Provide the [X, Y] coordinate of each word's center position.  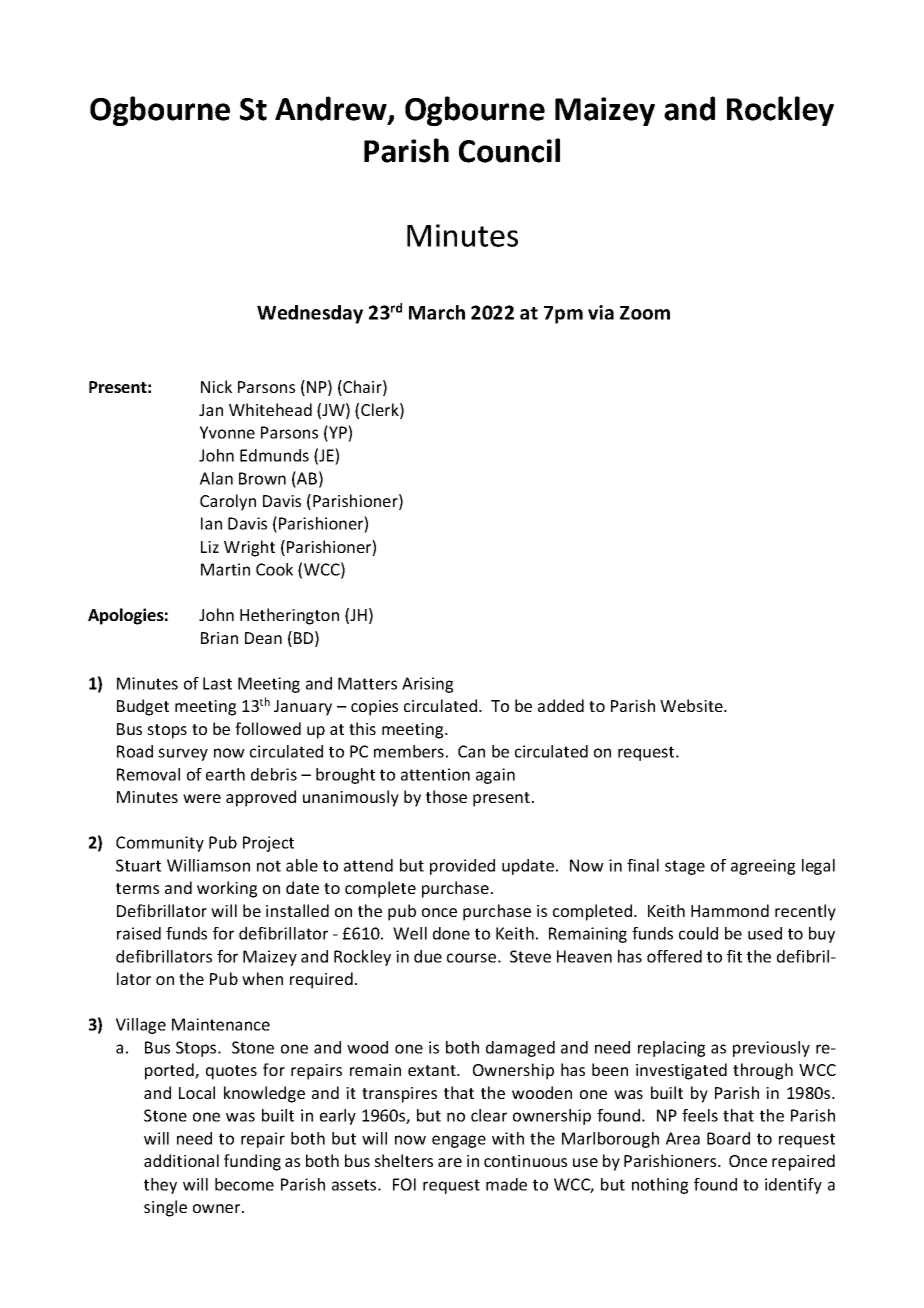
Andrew [332, 109]
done [451, 933]
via [601, 312]
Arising [427, 685]
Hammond [730, 910]
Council [509, 150]
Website [692, 705]
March [437, 312]
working [227, 889]
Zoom [645, 313]
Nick [216, 386]
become [244, 1184]
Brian [219, 638]
